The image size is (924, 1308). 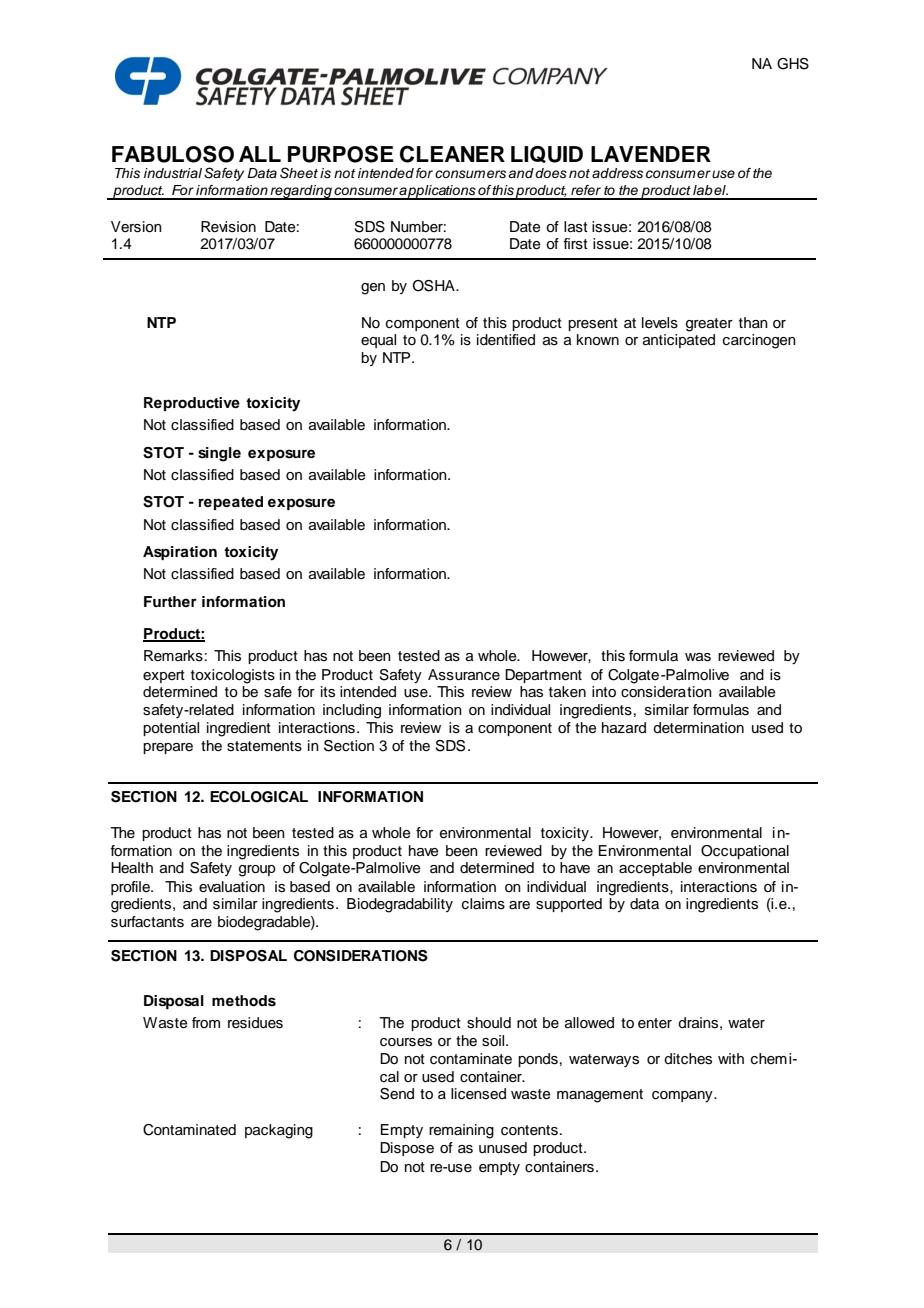 What do you see at coordinates (279, 1131) in the document?
I see `packaging` at bounding box center [279, 1131].
